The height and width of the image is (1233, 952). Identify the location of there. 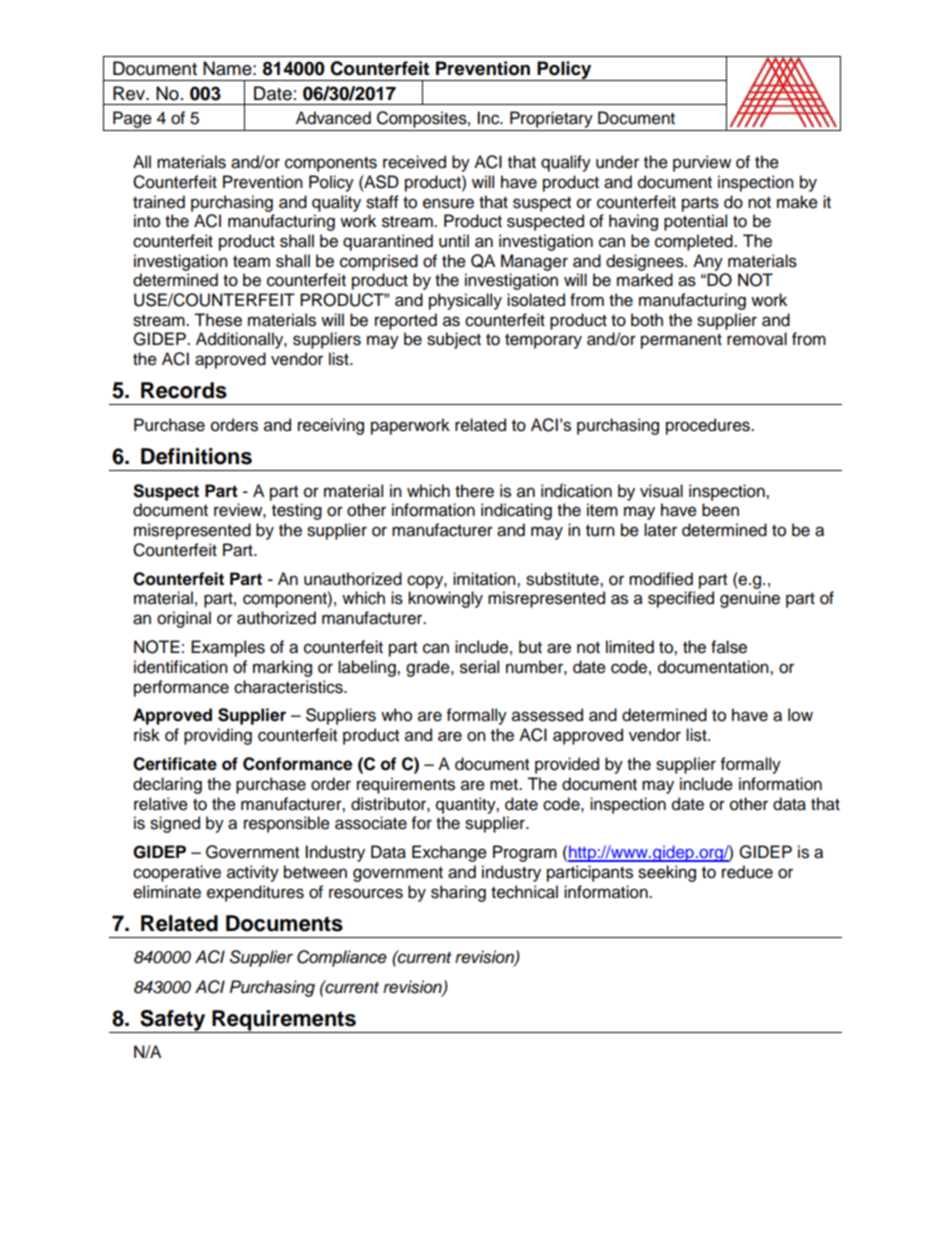
(474, 491).
